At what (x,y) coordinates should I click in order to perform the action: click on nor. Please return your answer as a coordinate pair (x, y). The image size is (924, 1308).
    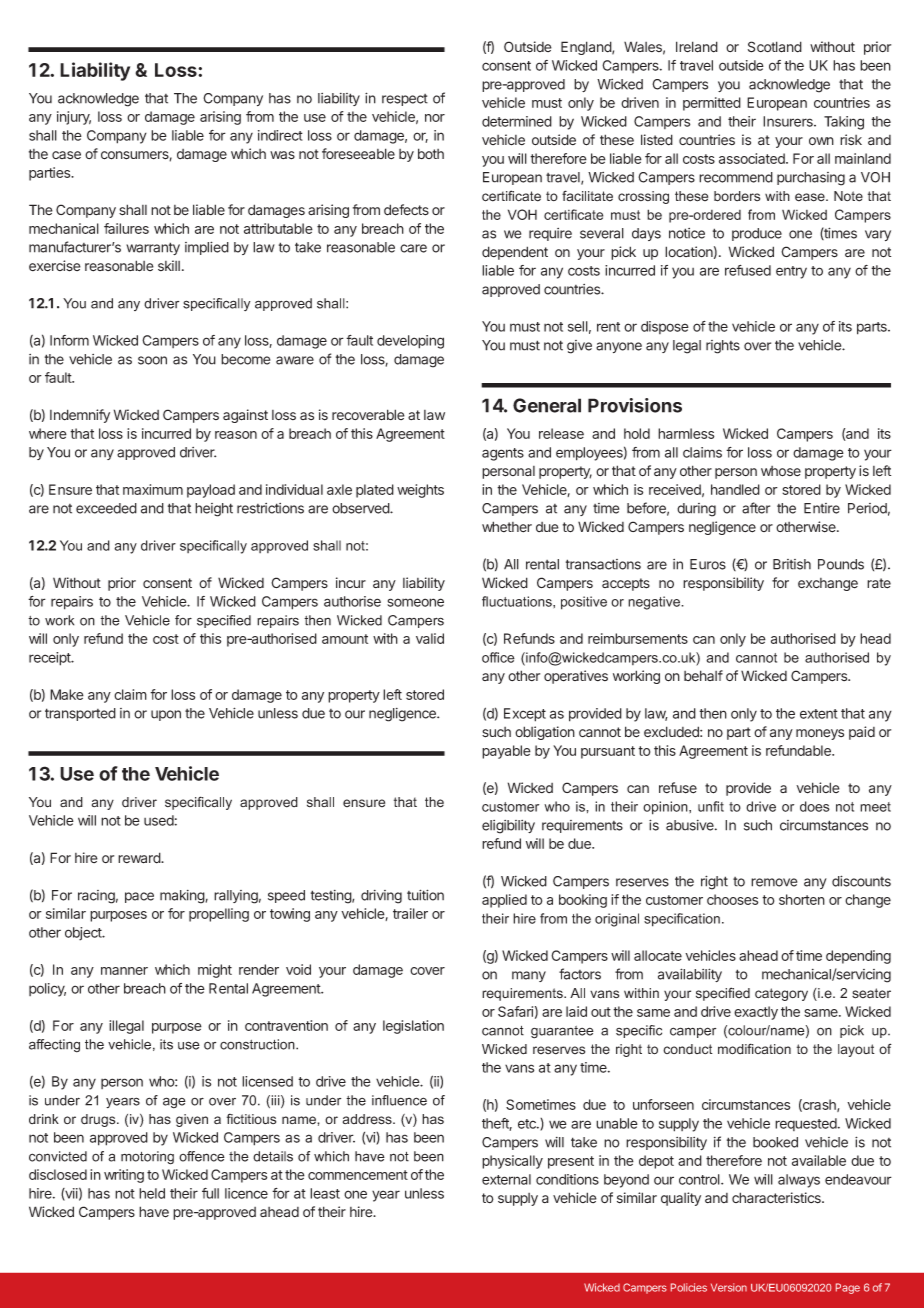
    Looking at the image, I should click on (435, 118).
